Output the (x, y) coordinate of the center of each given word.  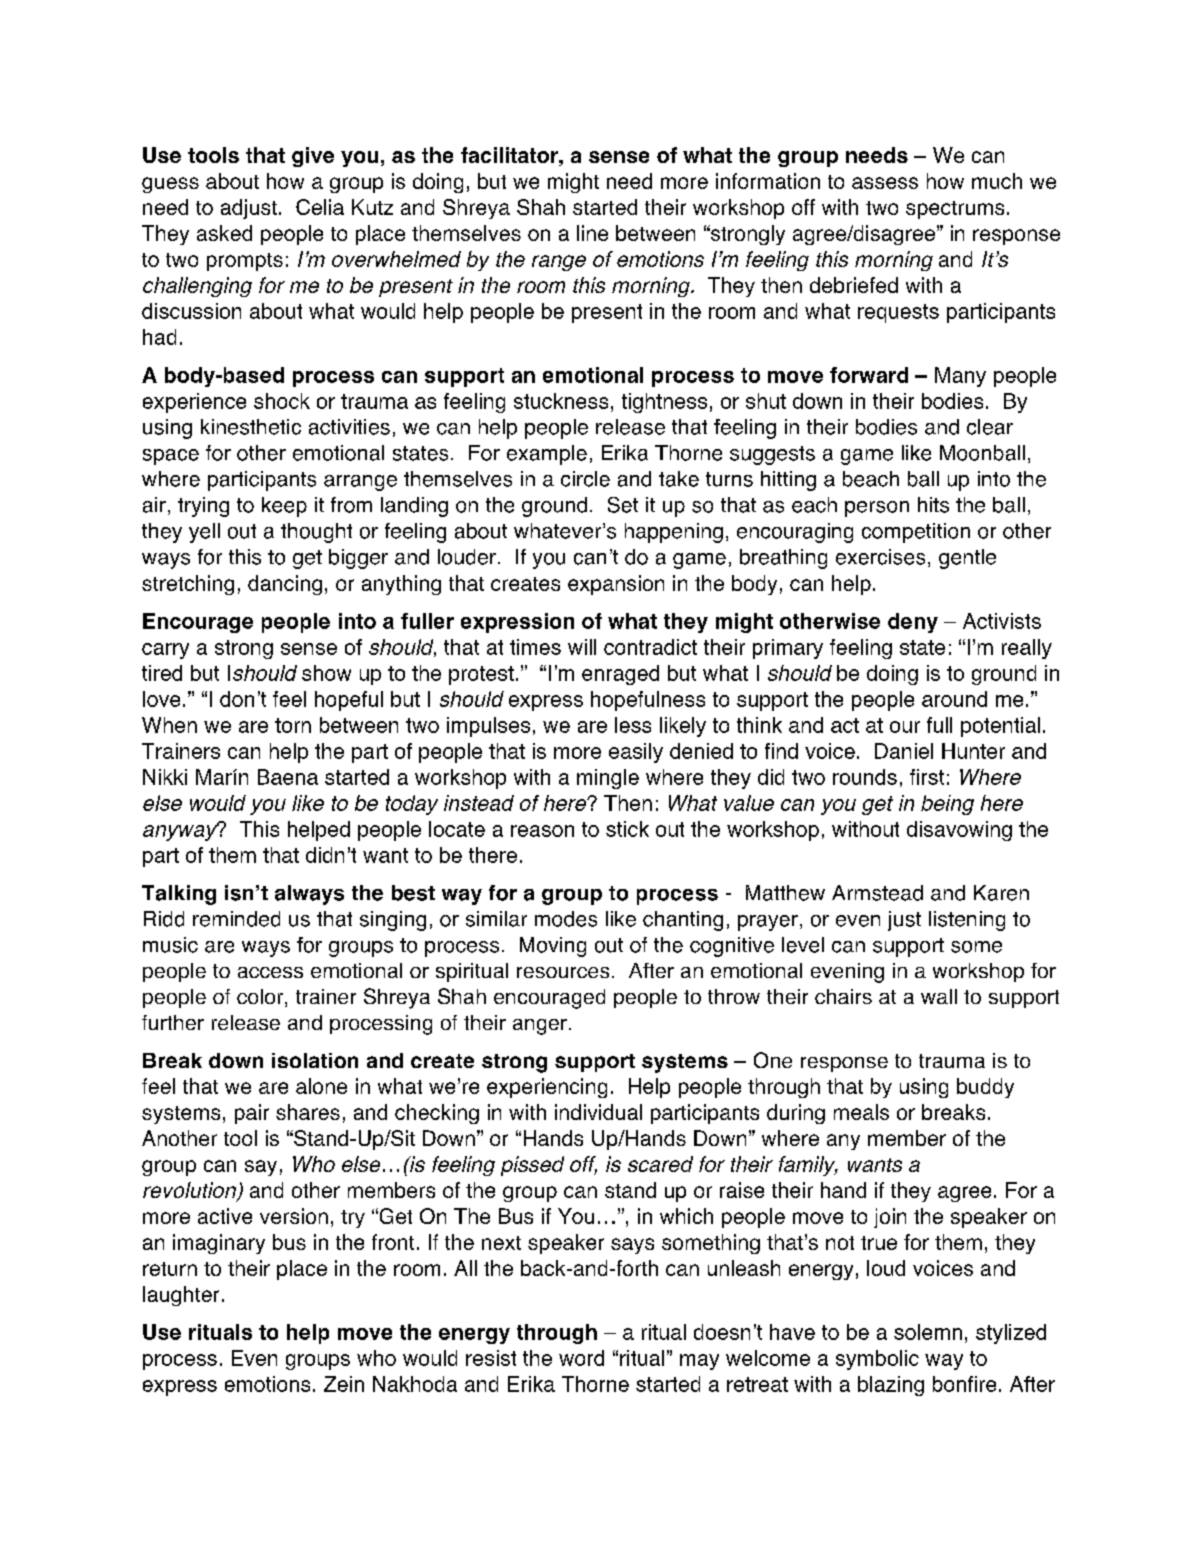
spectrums (955, 210)
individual (598, 1112)
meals (861, 1112)
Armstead (877, 893)
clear (990, 427)
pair (252, 1114)
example (547, 455)
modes (566, 919)
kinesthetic (251, 427)
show (326, 673)
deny (913, 623)
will (582, 647)
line (592, 233)
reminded (236, 919)
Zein (344, 1384)
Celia (320, 207)
